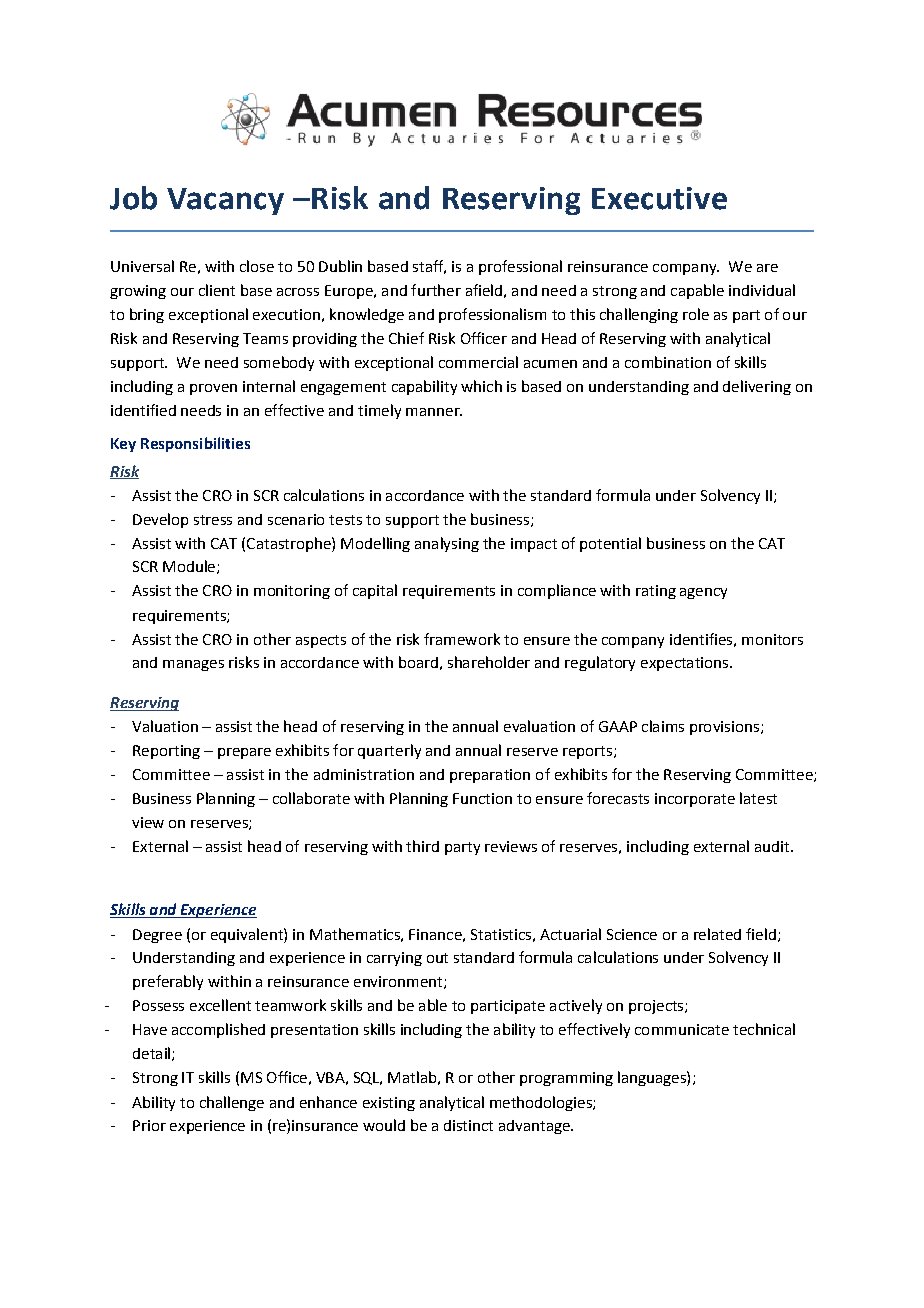 This document has width=924, height=1308. What do you see at coordinates (232, 1103) in the document?
I see `challenge` at bounding box center [232, 1103].
